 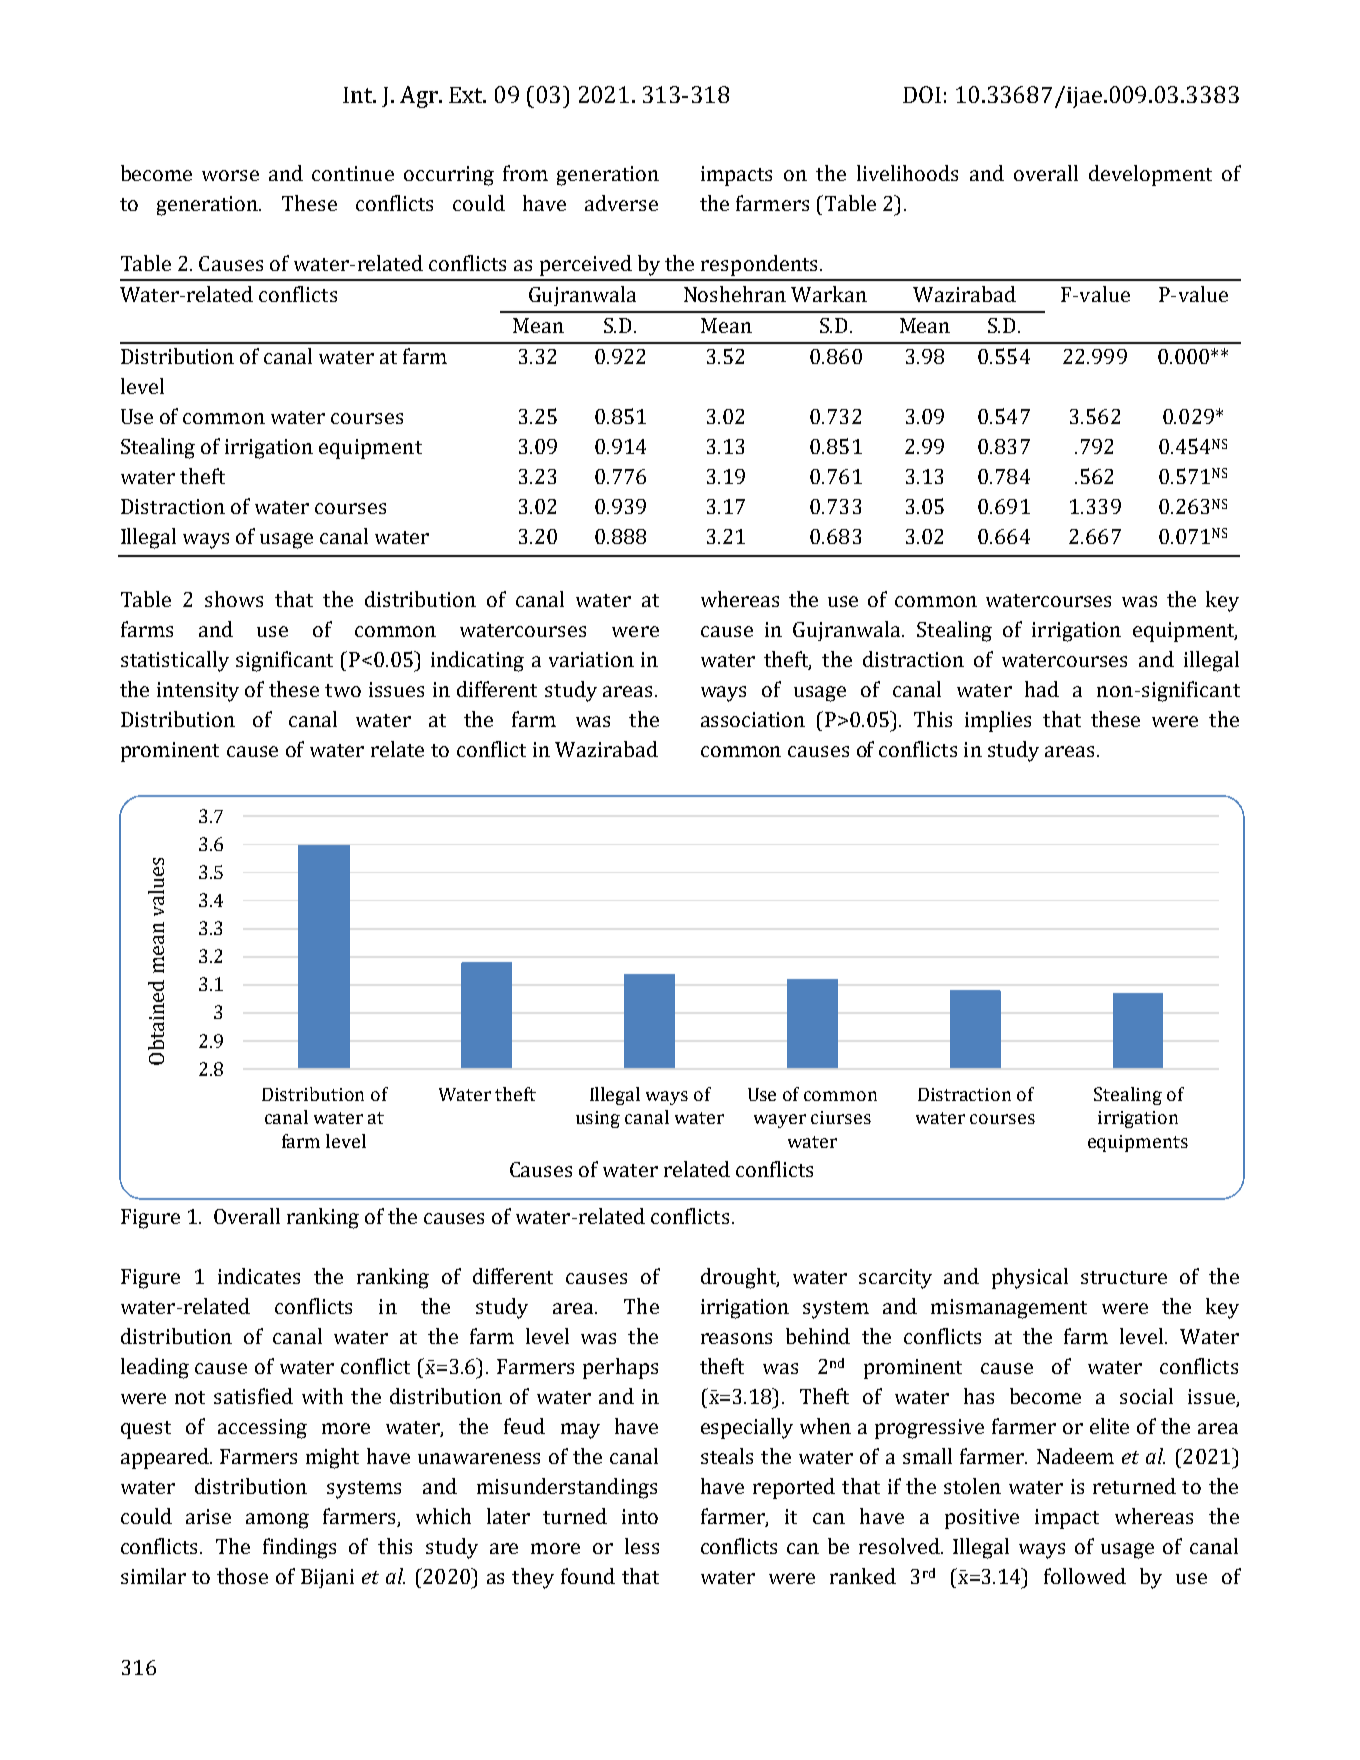 What do you see at coordinates (1042, 689) in the screenshot?
I see `had` at bounding box center [1042, 689].
